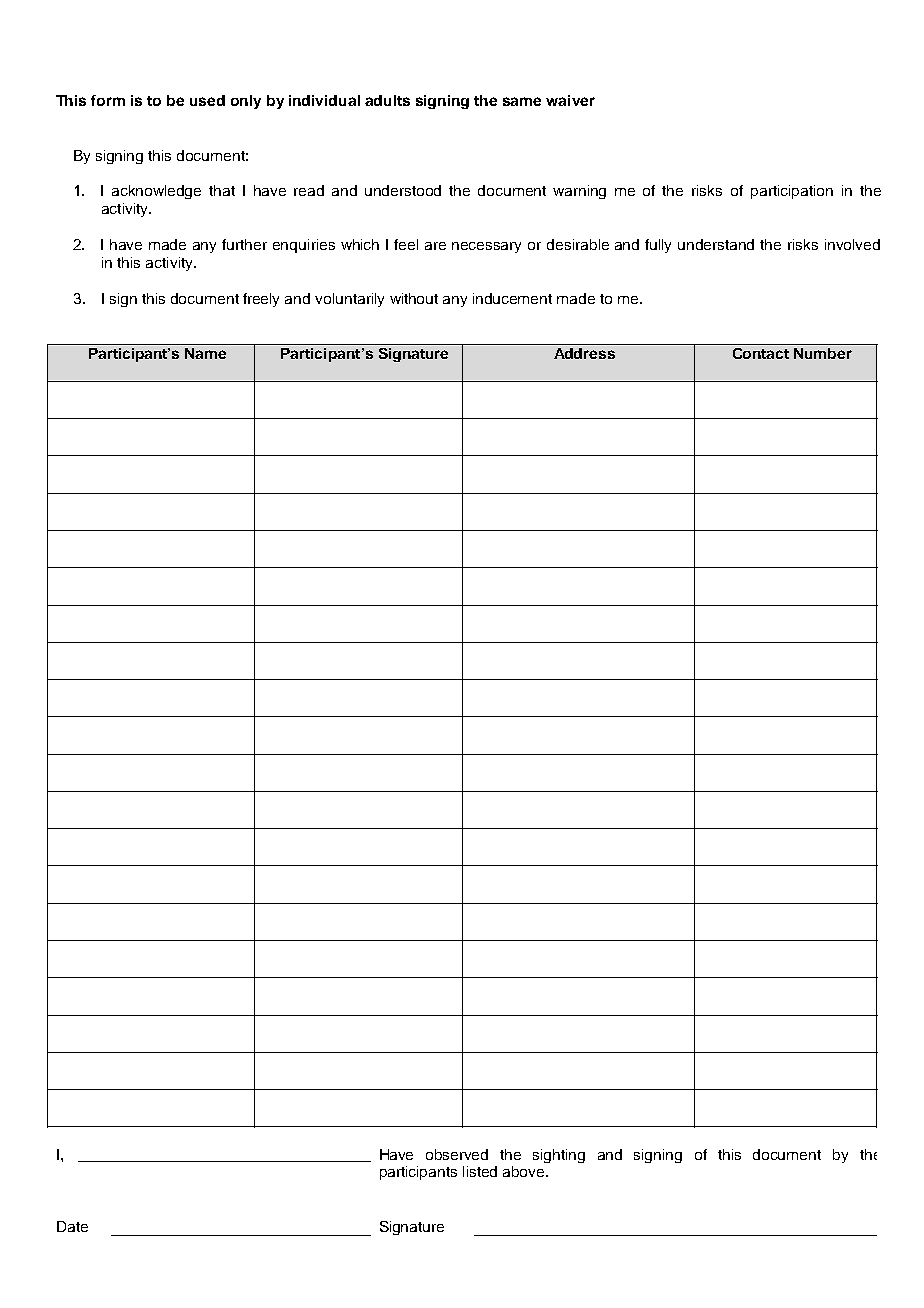 The width and height of the page is (924, 1308). Describe the element at coordinates (792, 192) in the page. I see `participation` at that location.
